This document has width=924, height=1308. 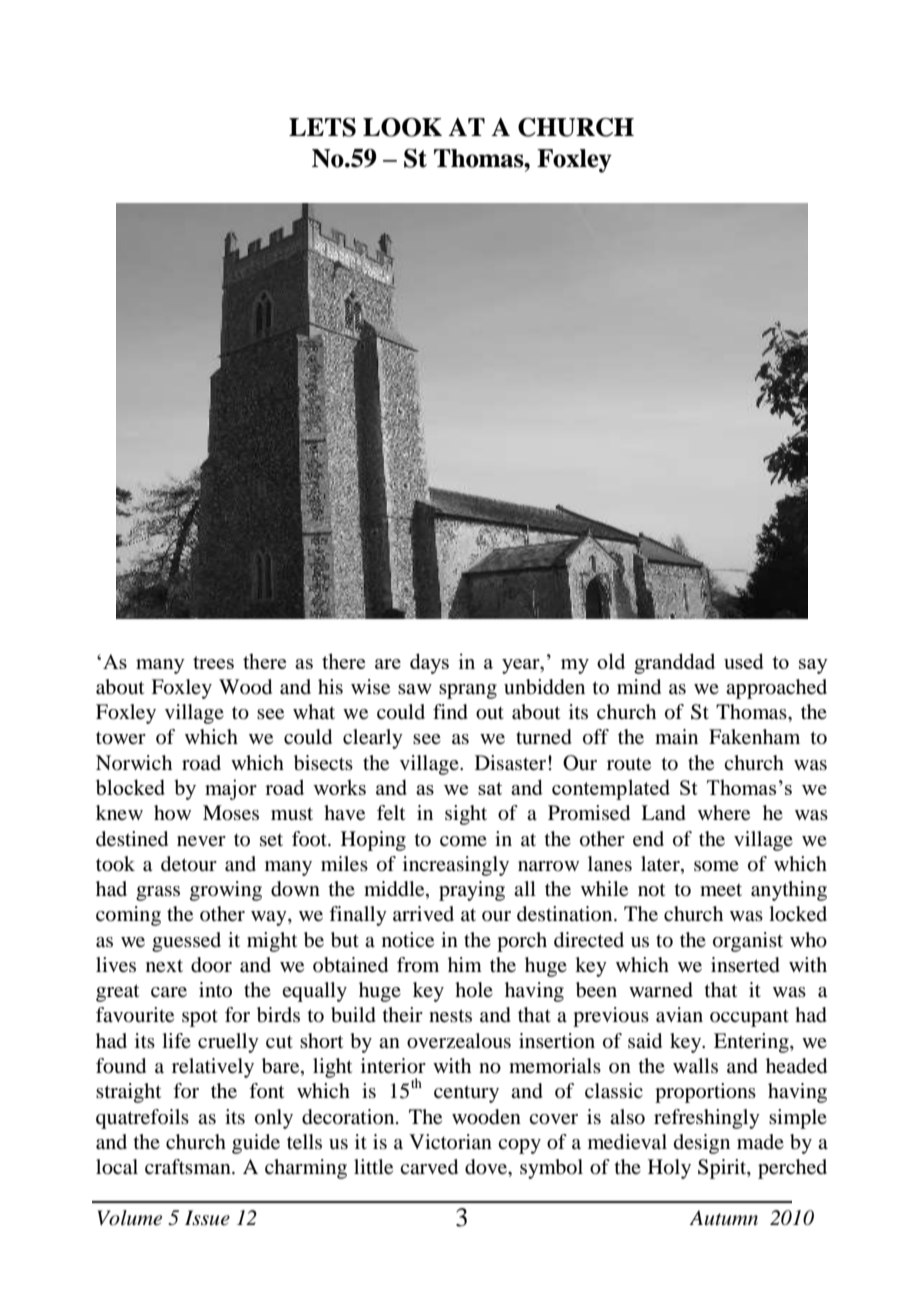 What do you see at coordinates (322, 127) in the document?
I see `LETS` at bounding box center [322, 127].
